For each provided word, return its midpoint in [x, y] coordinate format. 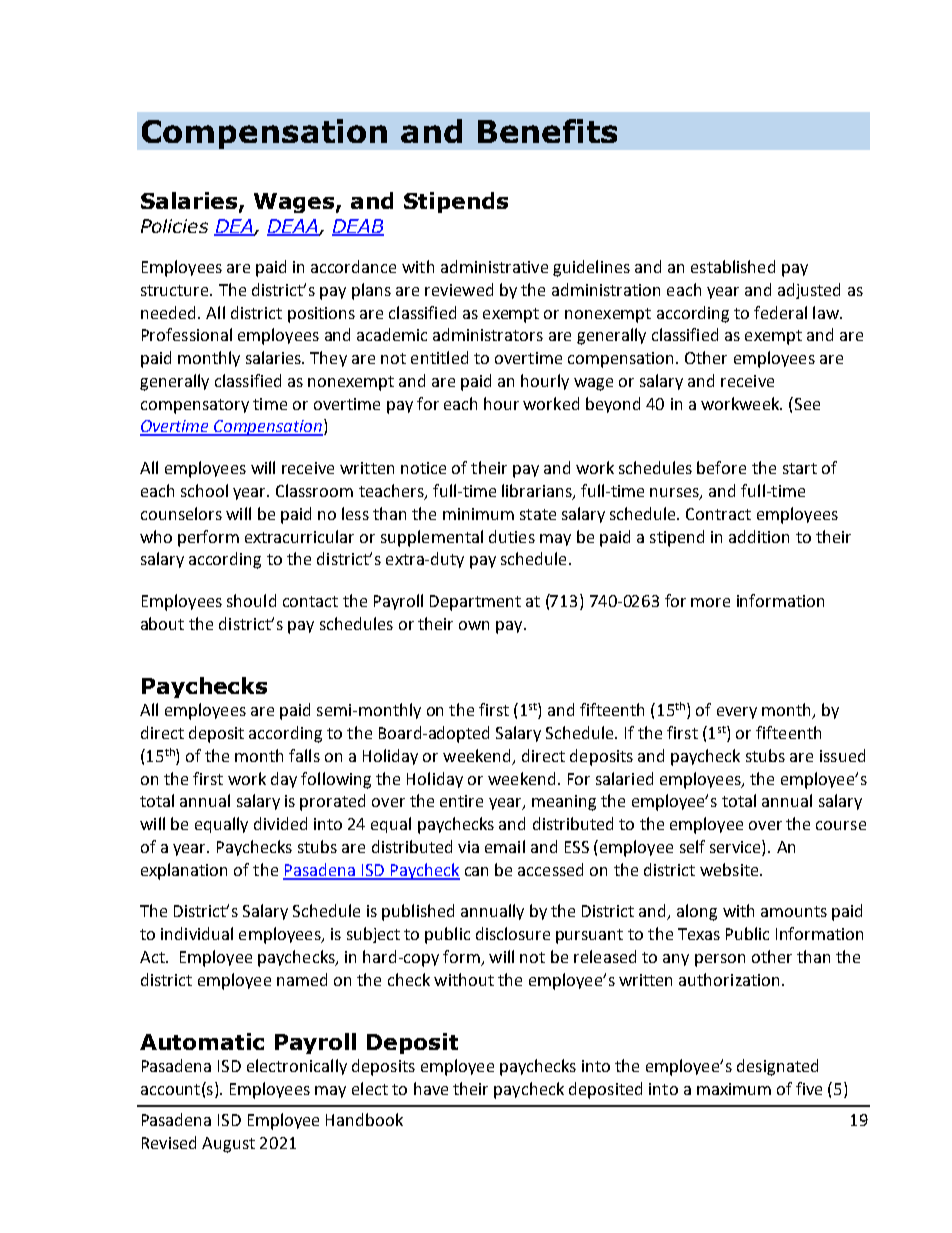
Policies [174, 226]
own [474, 625]
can [476, 871]
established [733, 266]
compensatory [195, 406]
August [228, 1145]
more [710, 602]
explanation [184, 871]
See [806, 403]
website [730, 869]
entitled [439, 357]
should [251, 600]
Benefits [547, 131]
